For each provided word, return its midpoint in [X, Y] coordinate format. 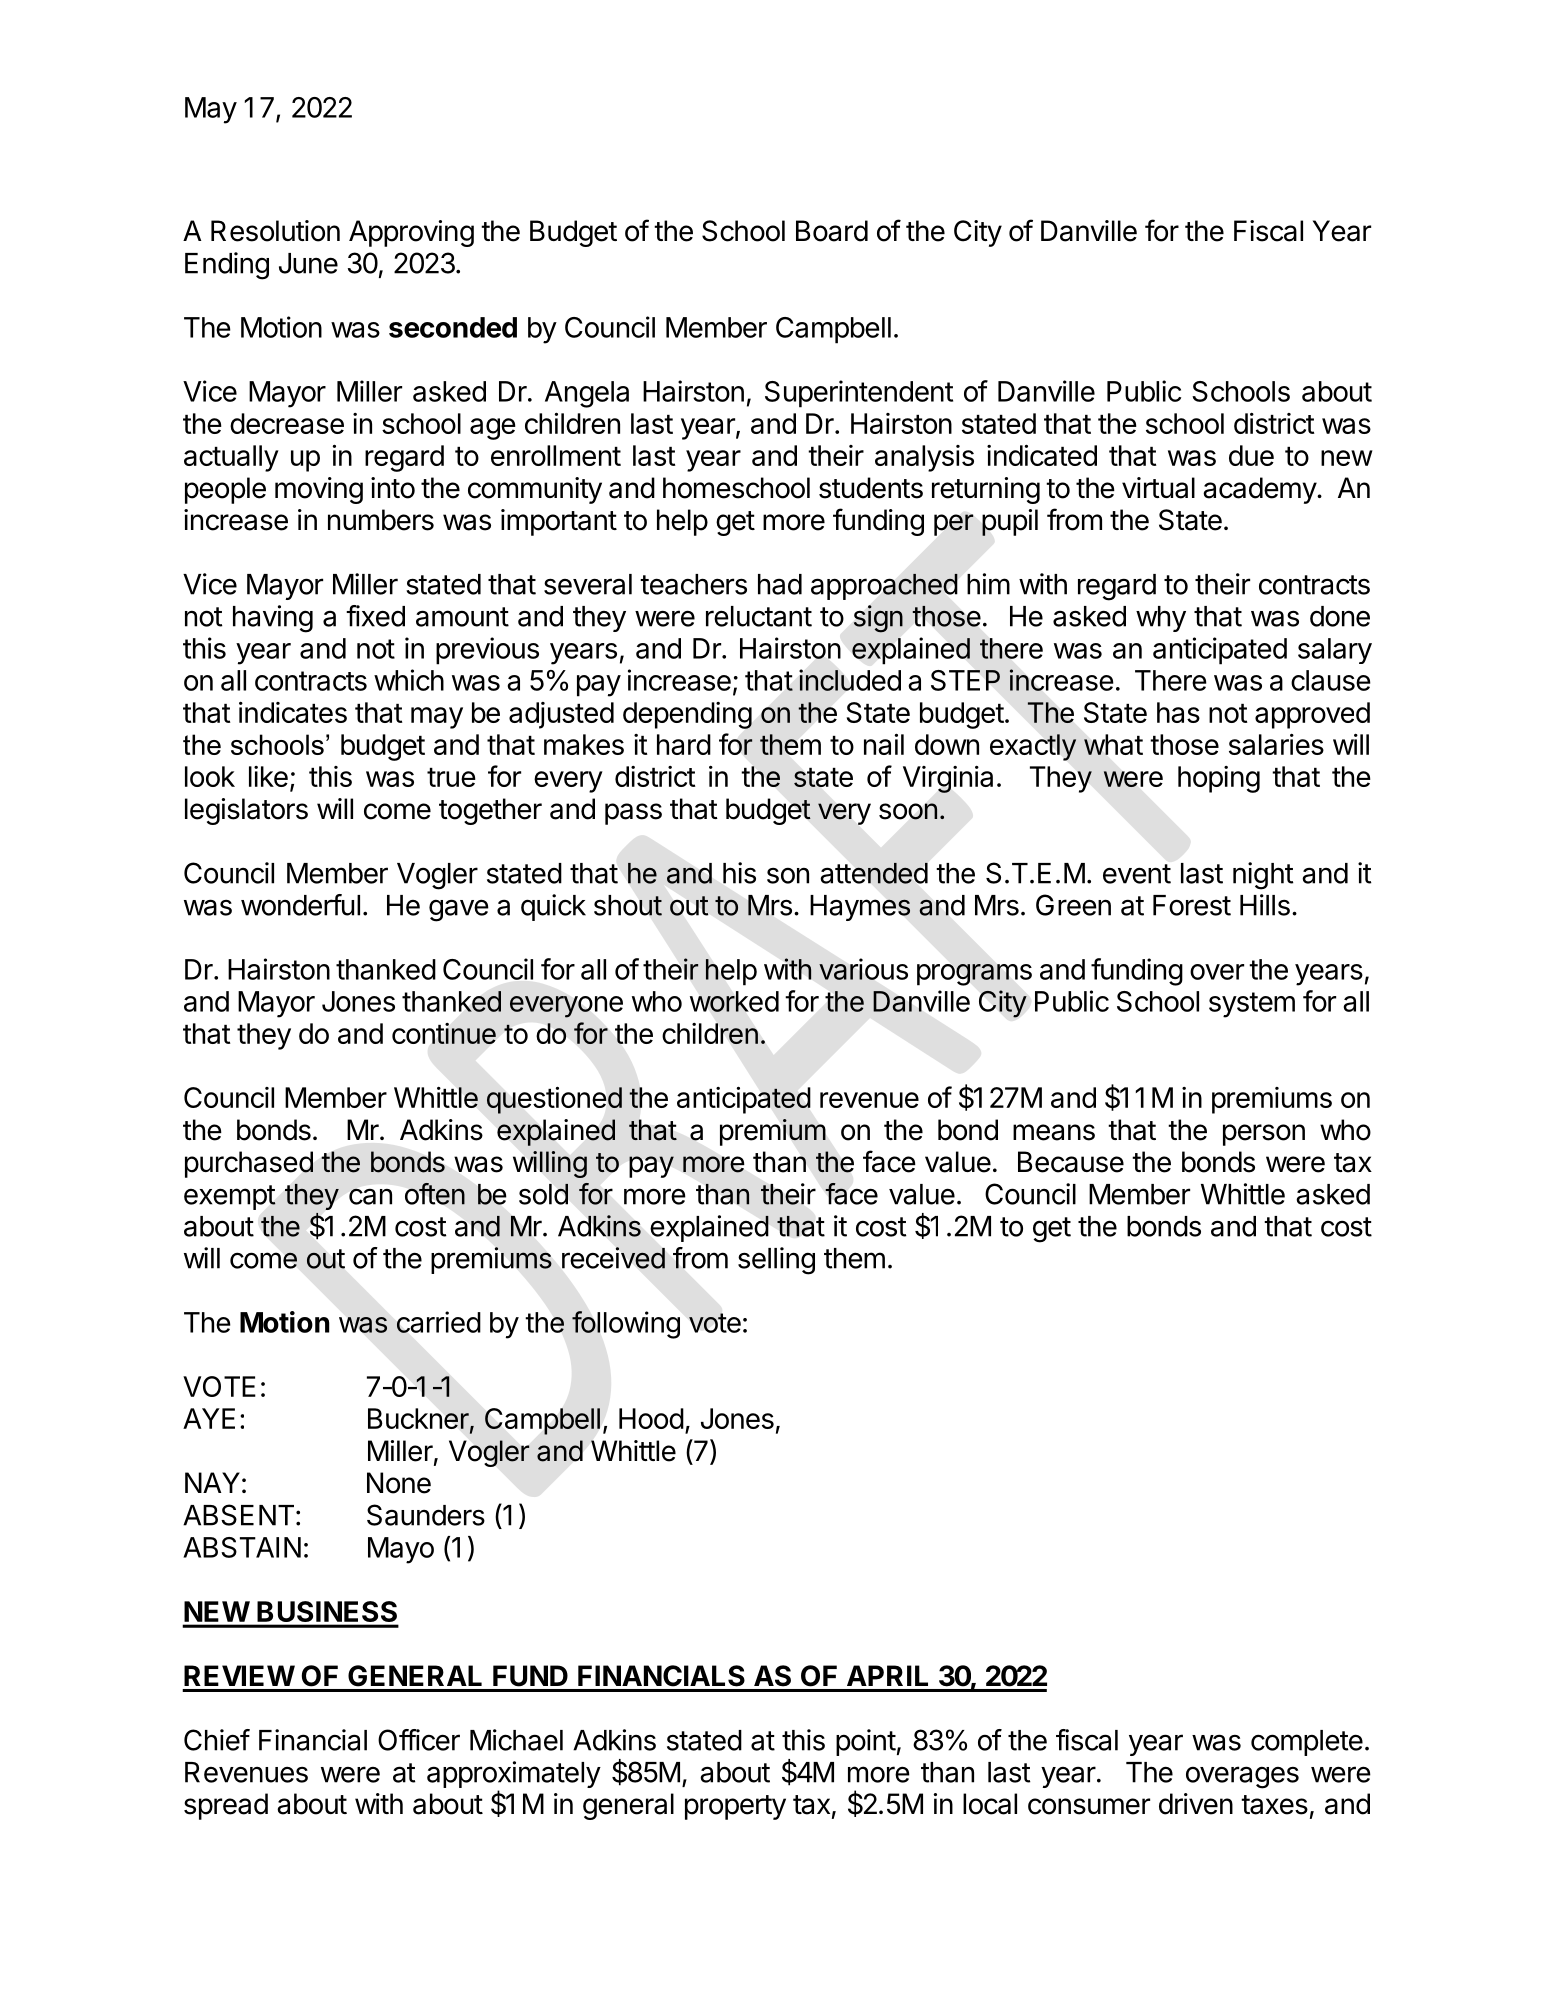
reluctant [759, 616]
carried [439, 1322]
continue [444, 1033]
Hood [651, 1418]
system [1252, 1005]
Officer [419, 1740]
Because [1071, 1162]
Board [832, 231]
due [1251, 455]
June [308, 263]
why [1161, 619]
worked [734, 1001]
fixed [375, 616]
